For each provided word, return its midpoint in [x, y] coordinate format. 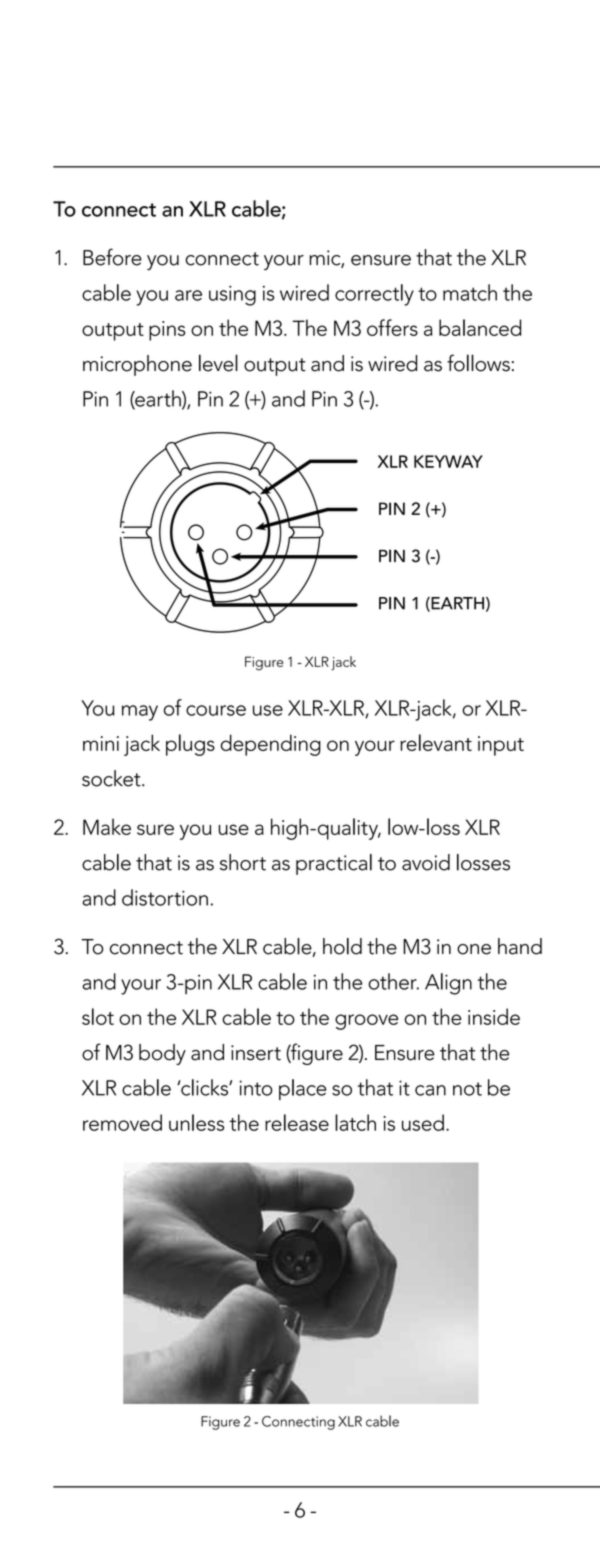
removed [122, 1122]
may [140, 713]
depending [271, 745]
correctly [374, 295]
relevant [436, 742]
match [470, 292]
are [188, 295]
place [303, 1089]
